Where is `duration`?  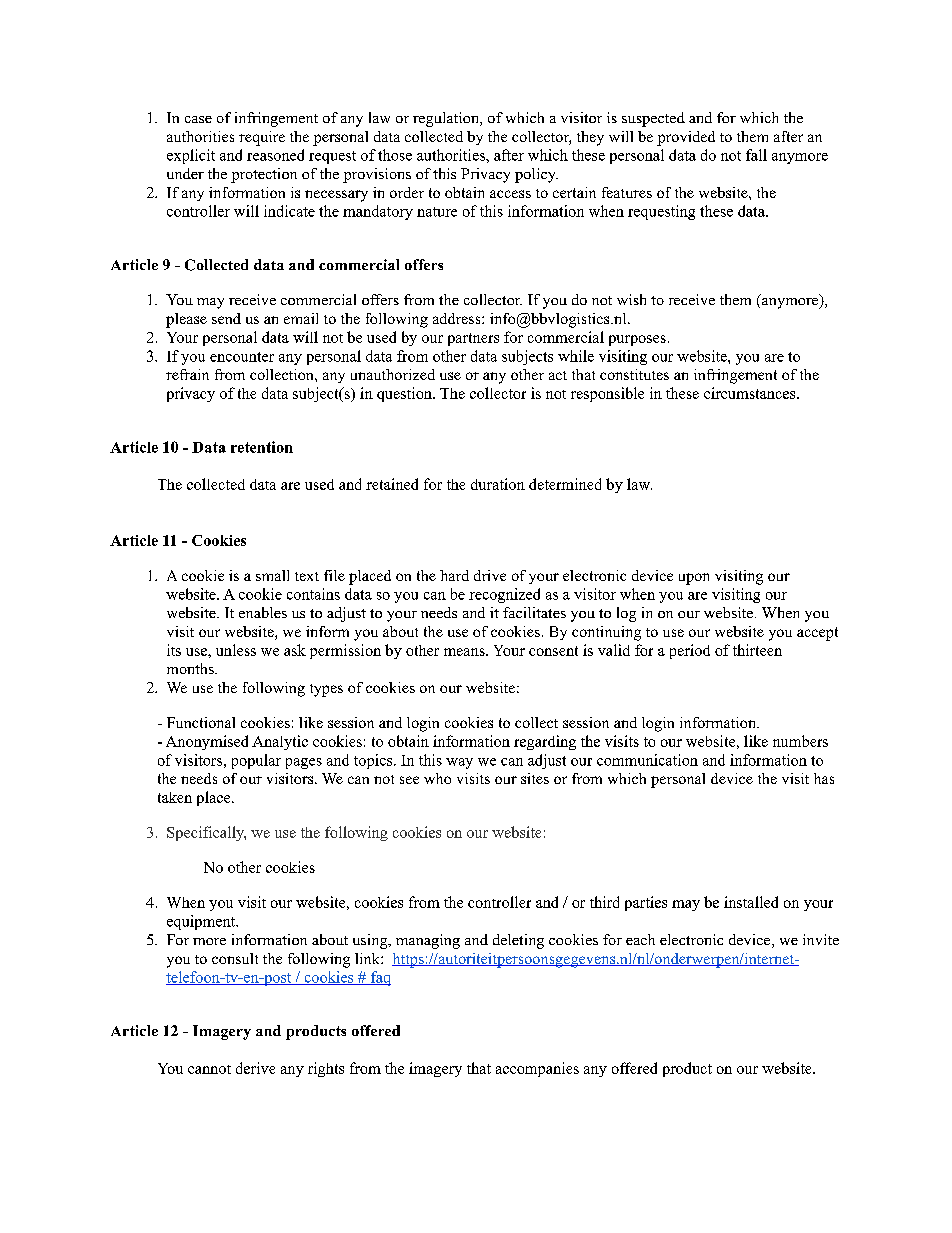
duration is located at coordinates (498, 484).
